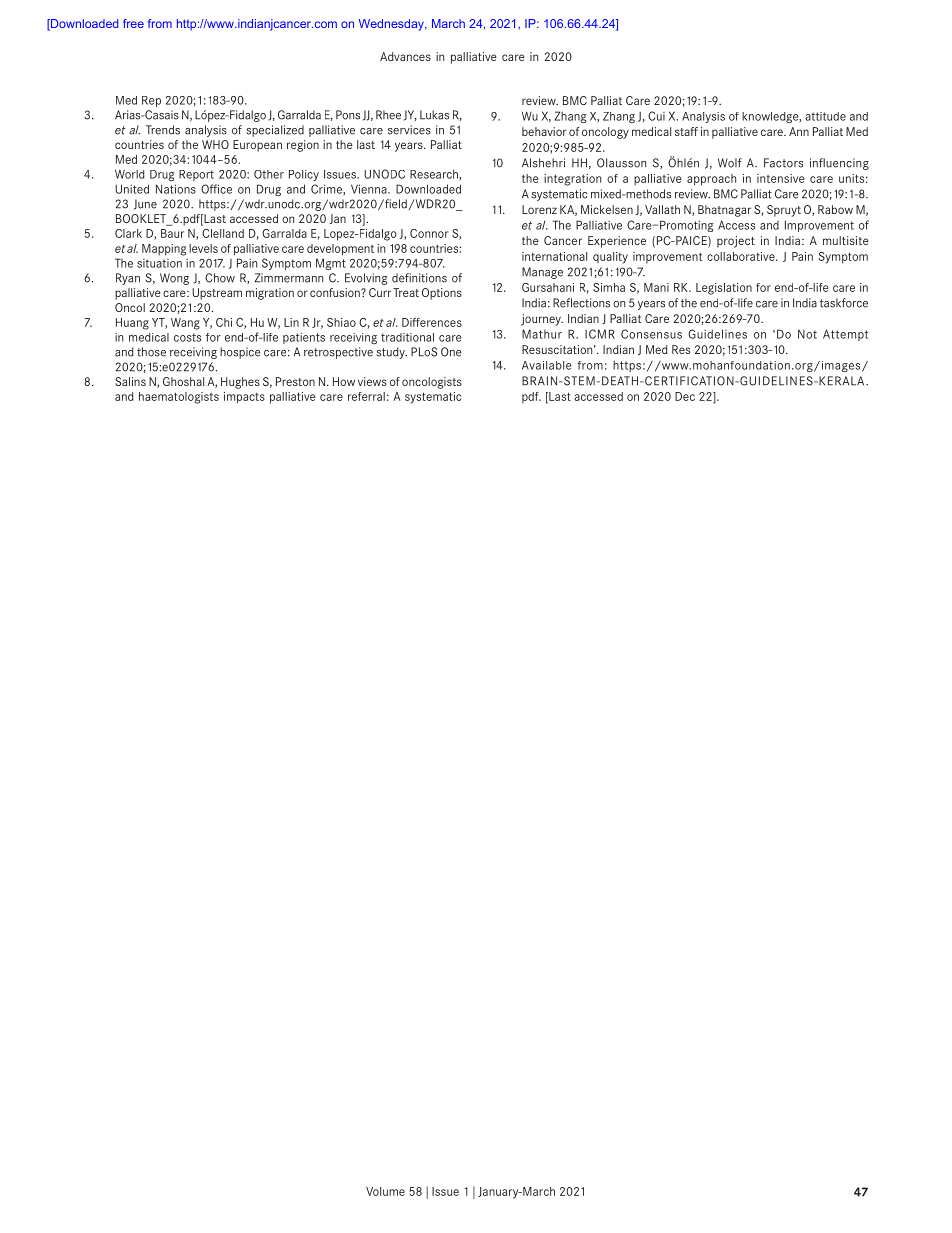 This page has height=1233, width=952. Describe the element at coordinates (372, 381) in the page. I see `views` at that location.
